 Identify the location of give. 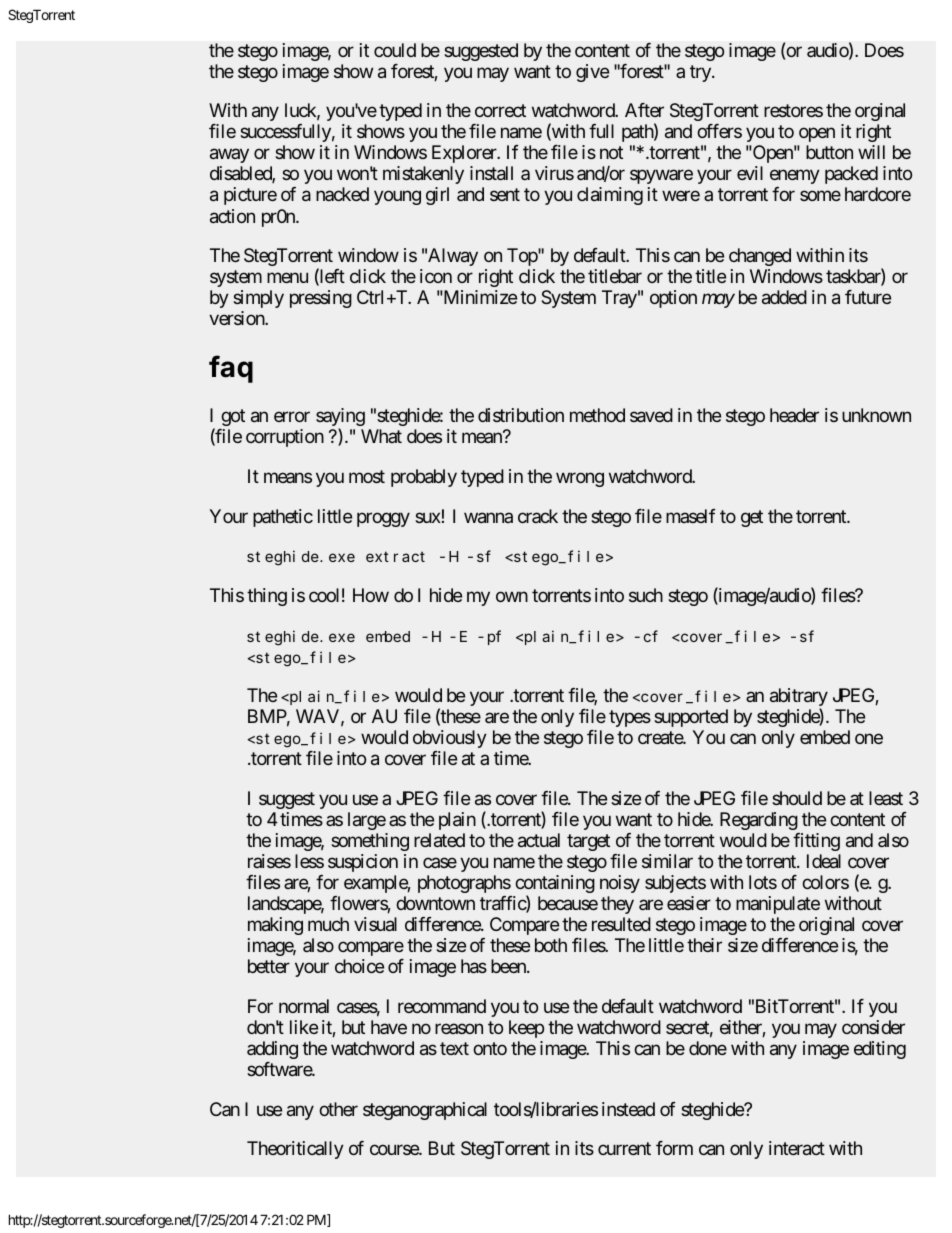
(592, 73).
